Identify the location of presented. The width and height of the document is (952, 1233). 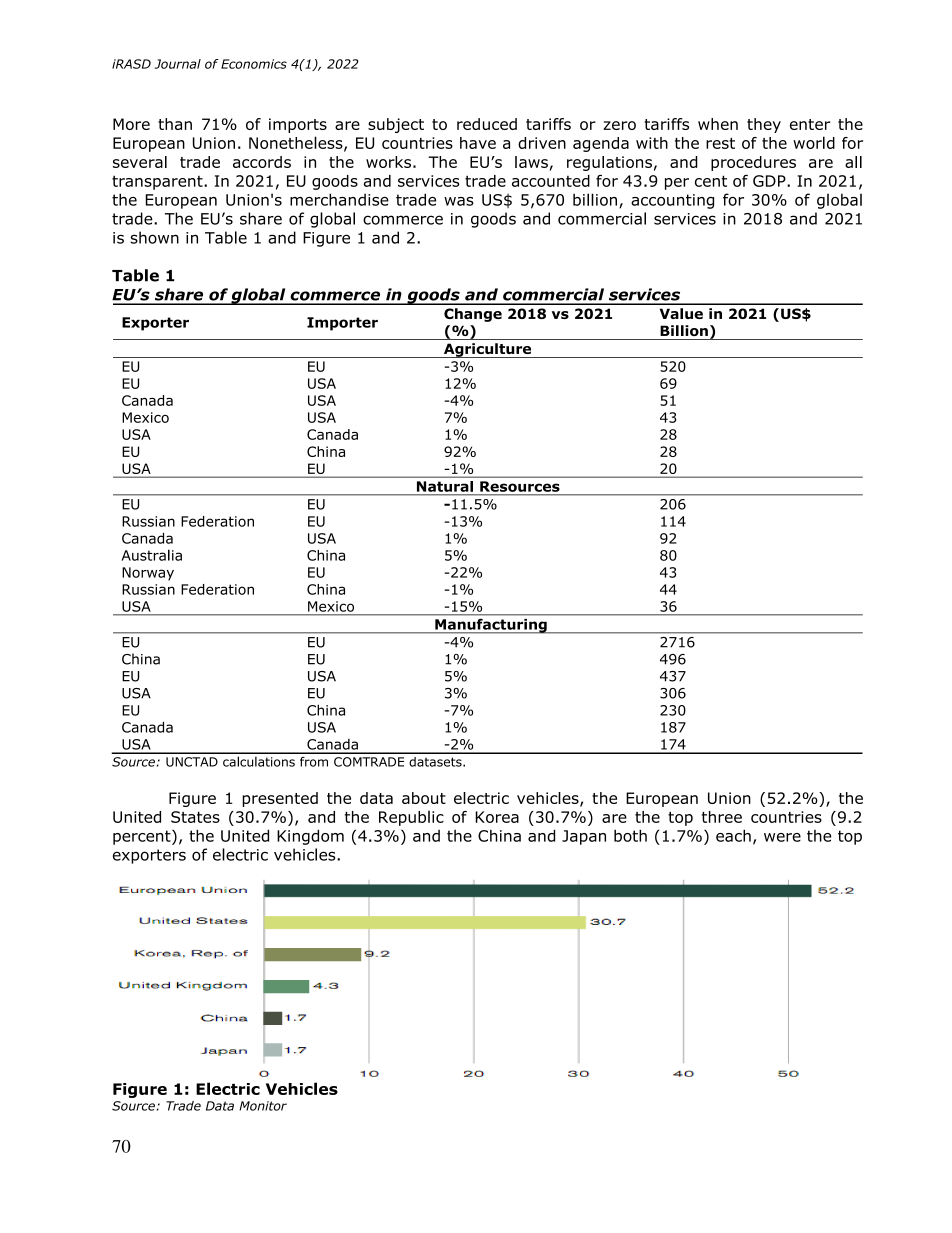
(280, 799).
